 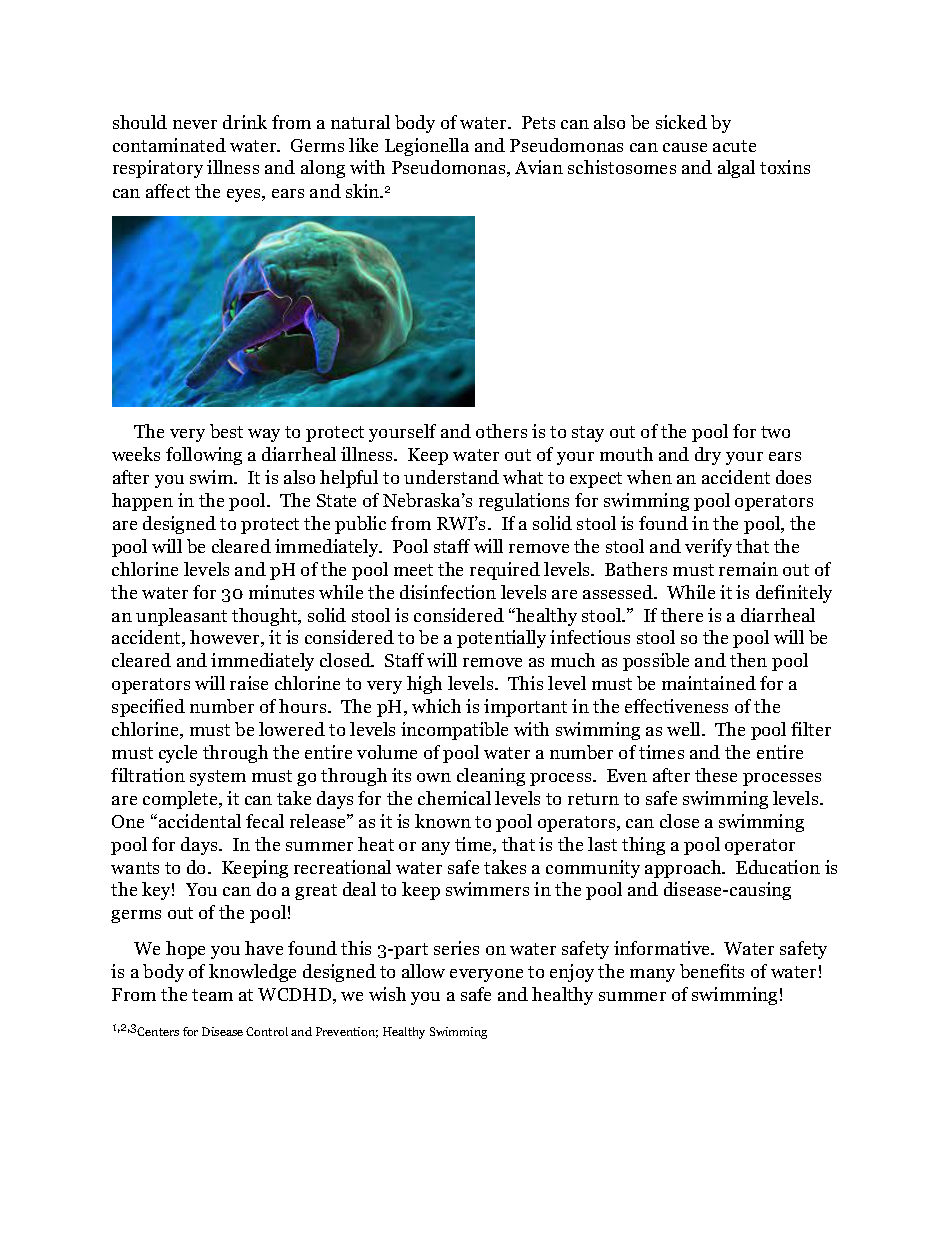 What do you see at coordinates (423, 971) in the page?
I see `allow` at bounding box center [423, 971].
